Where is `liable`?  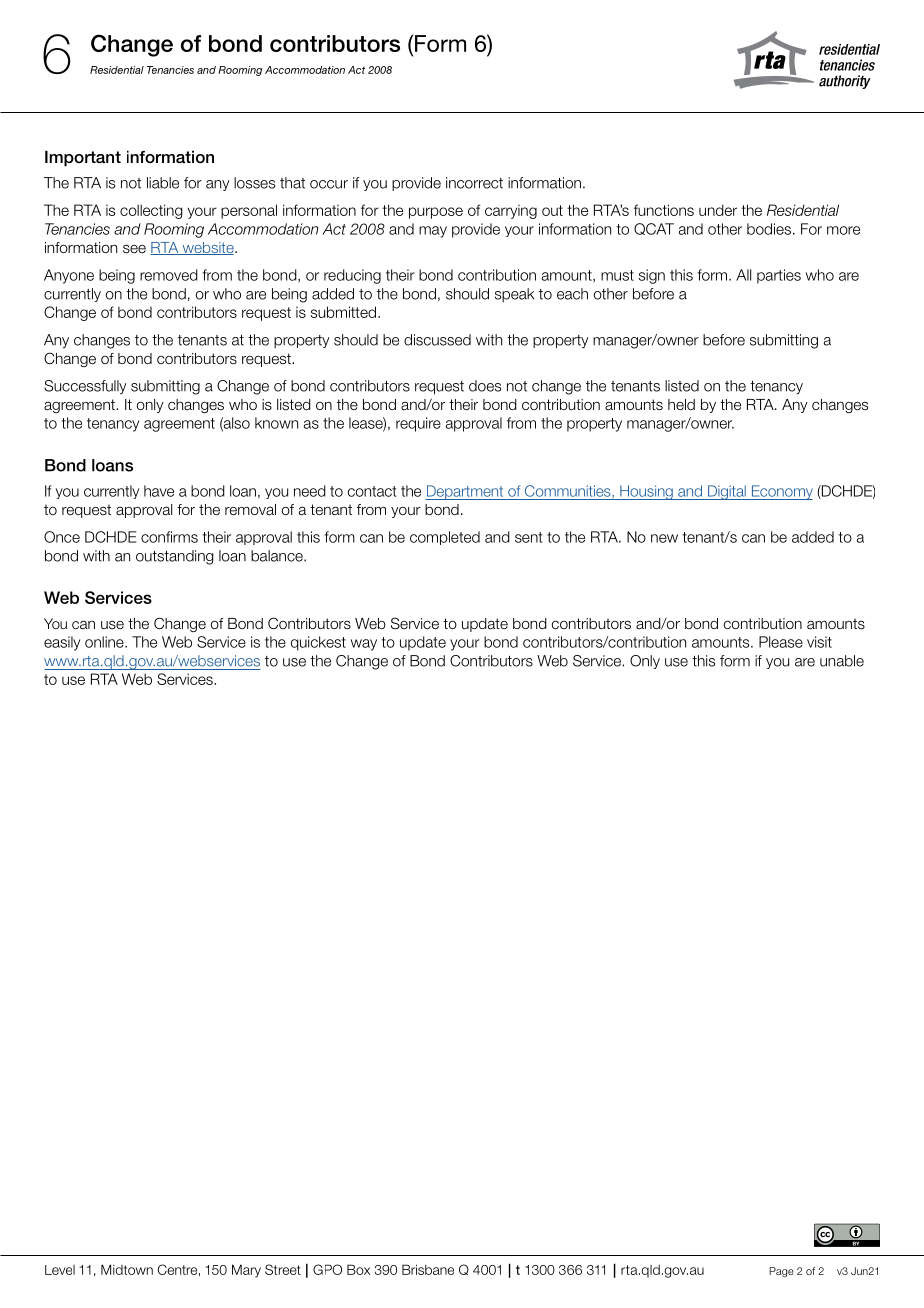 liable is located at coordinates (163, 183).
